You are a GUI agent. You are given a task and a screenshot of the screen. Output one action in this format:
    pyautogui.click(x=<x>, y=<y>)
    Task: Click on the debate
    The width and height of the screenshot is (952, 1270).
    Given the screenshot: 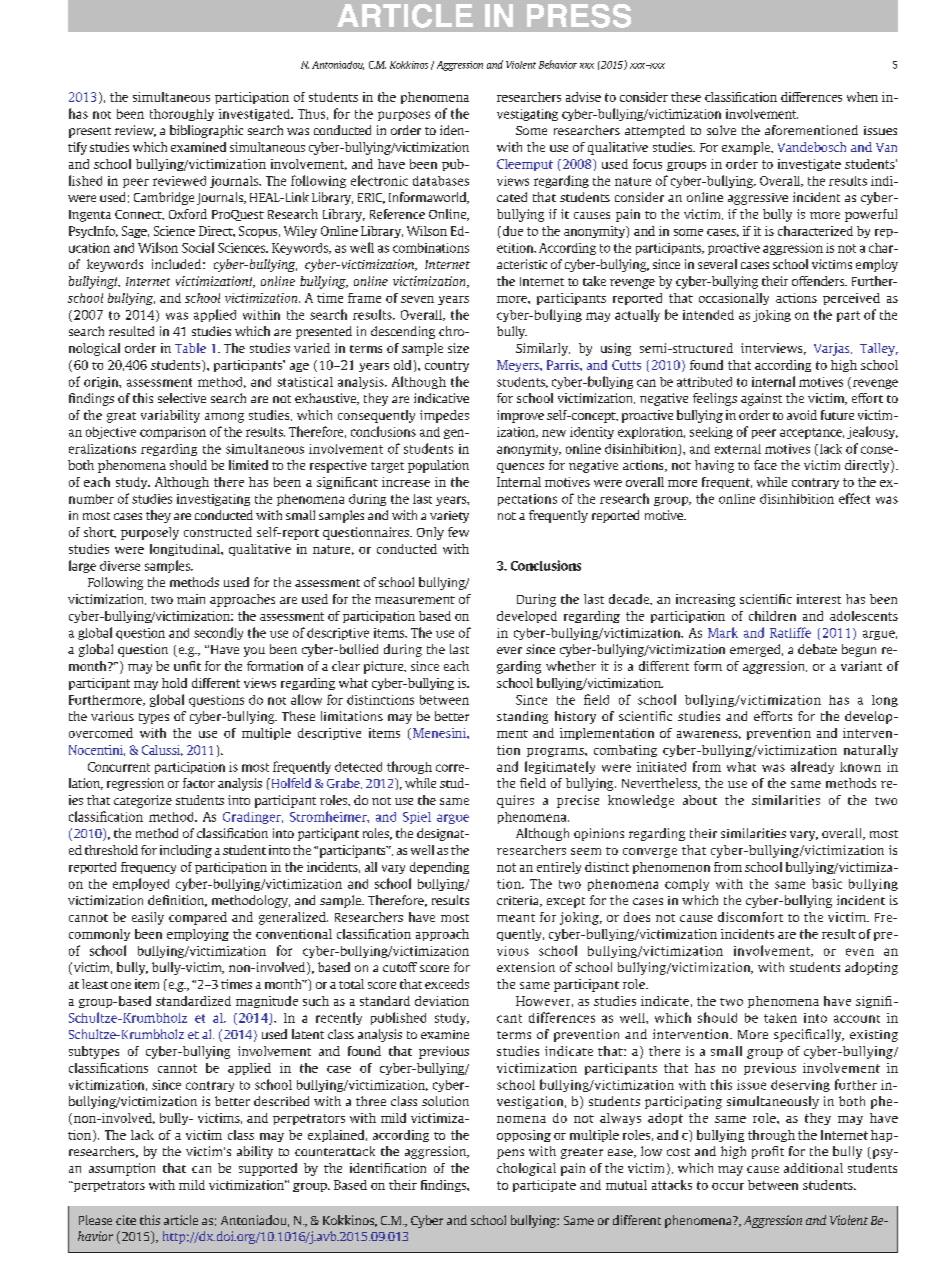 What is the action you would take?
    pyautogui.click(x=817, y=649)
